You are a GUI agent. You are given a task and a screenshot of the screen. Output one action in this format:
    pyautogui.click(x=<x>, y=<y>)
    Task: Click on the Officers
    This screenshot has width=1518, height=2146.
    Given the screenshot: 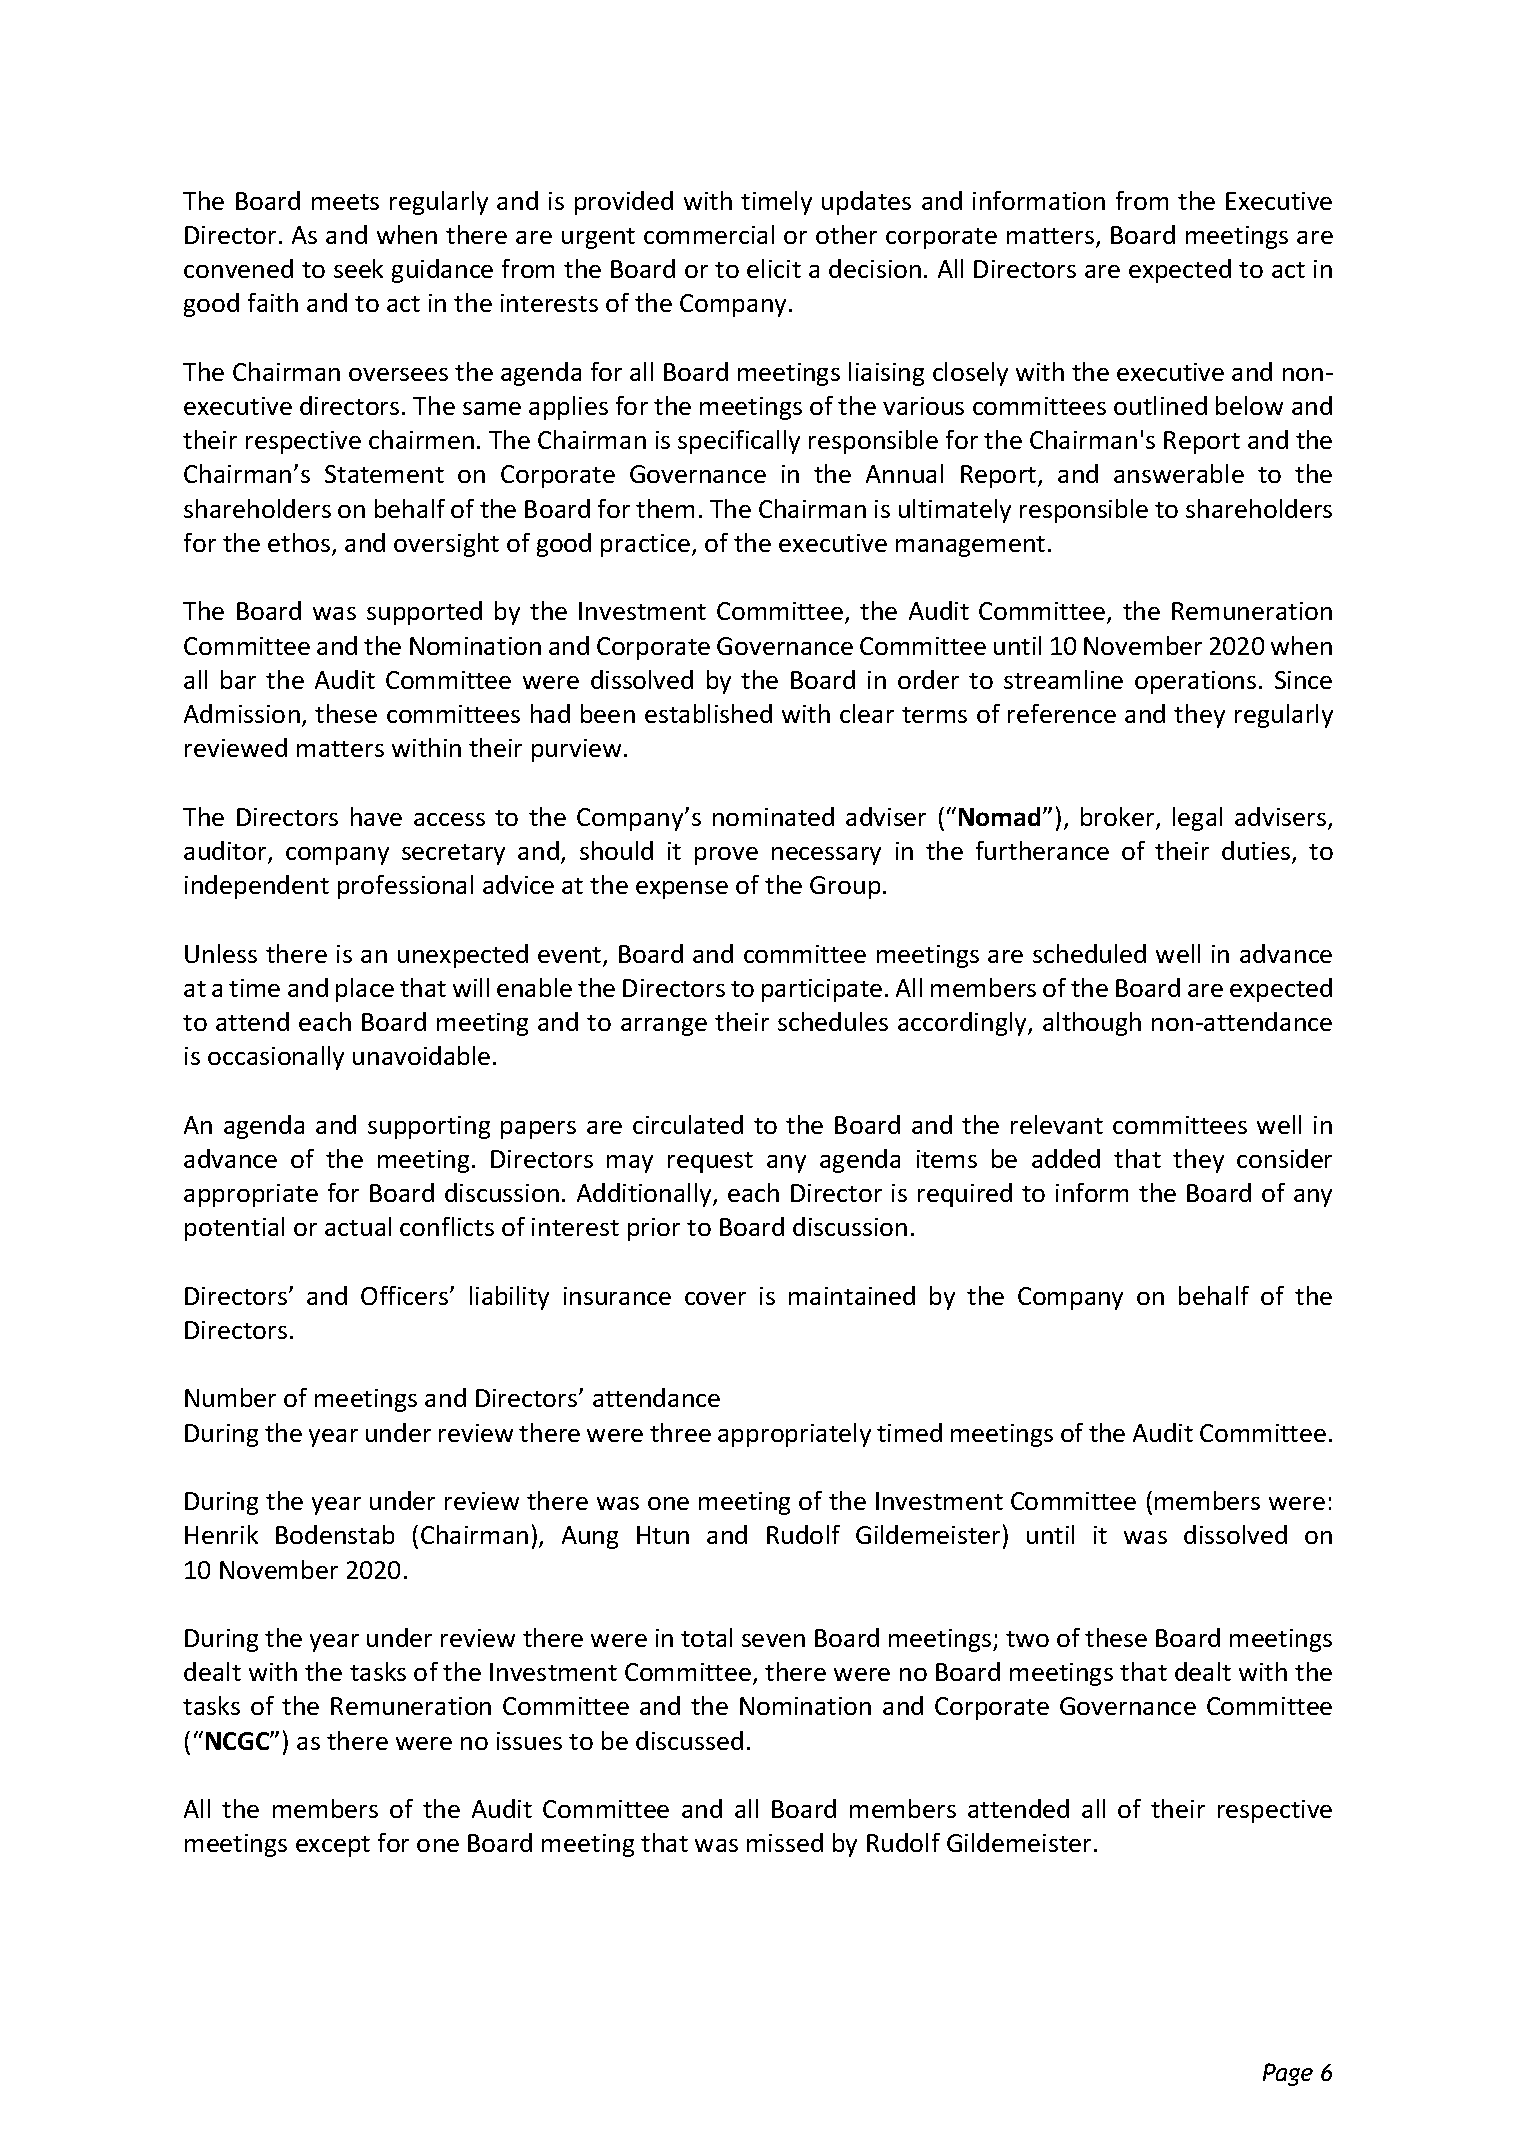 What is the action you would take?
    pyautogui.click(x=406, y=1295)
